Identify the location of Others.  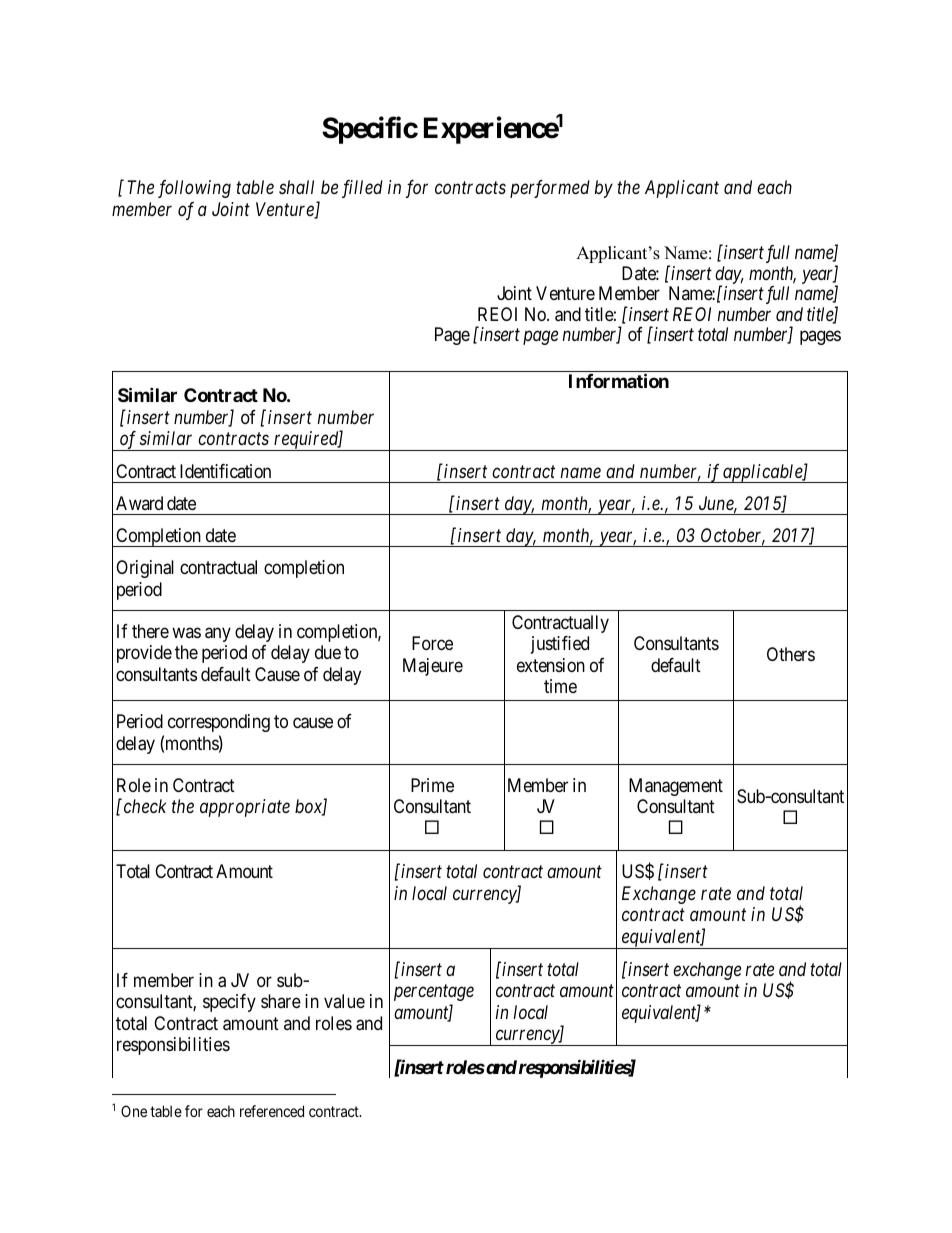
(791, 654).
